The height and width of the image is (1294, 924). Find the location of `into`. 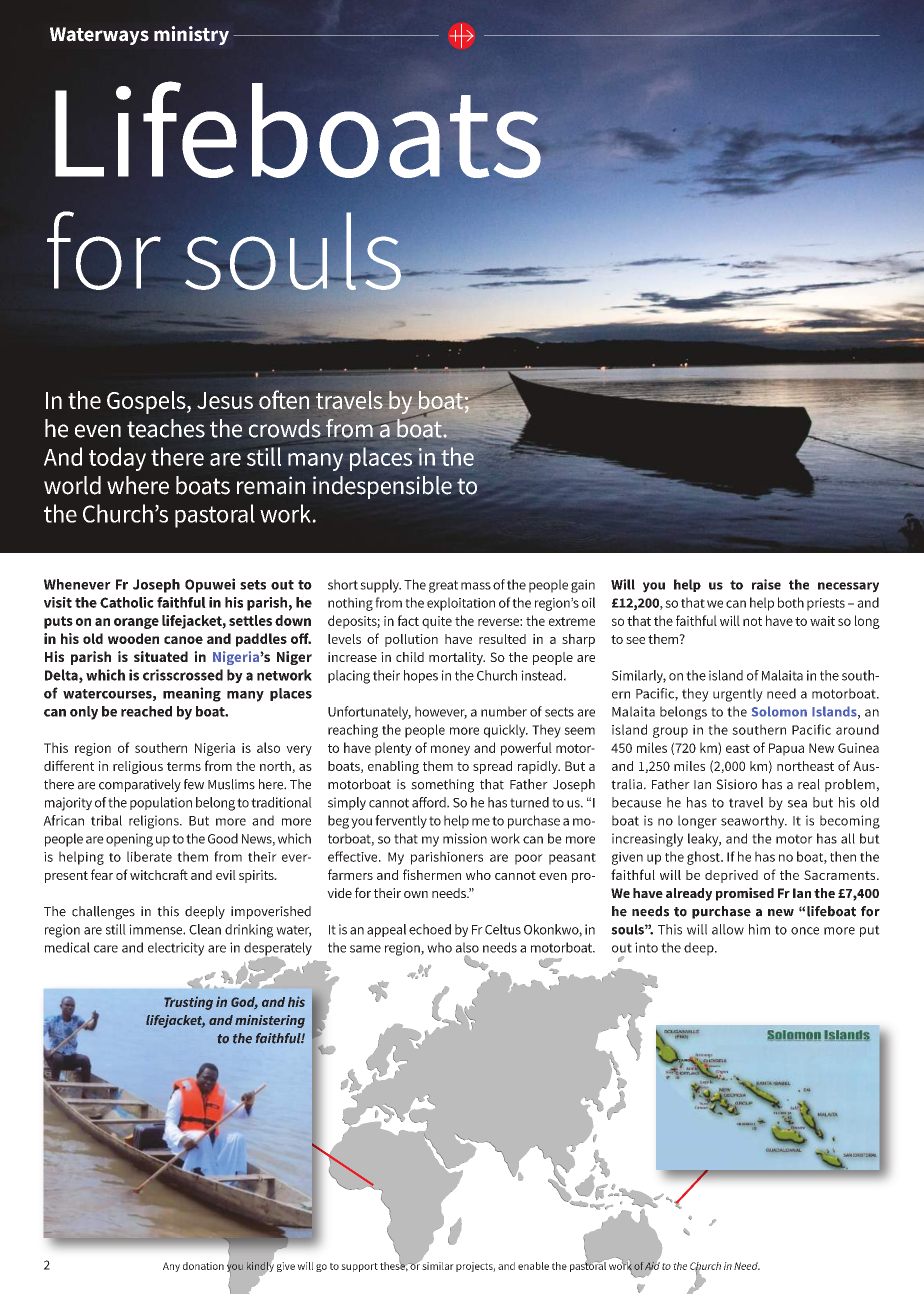

into is located at coordinates (646, 947).
